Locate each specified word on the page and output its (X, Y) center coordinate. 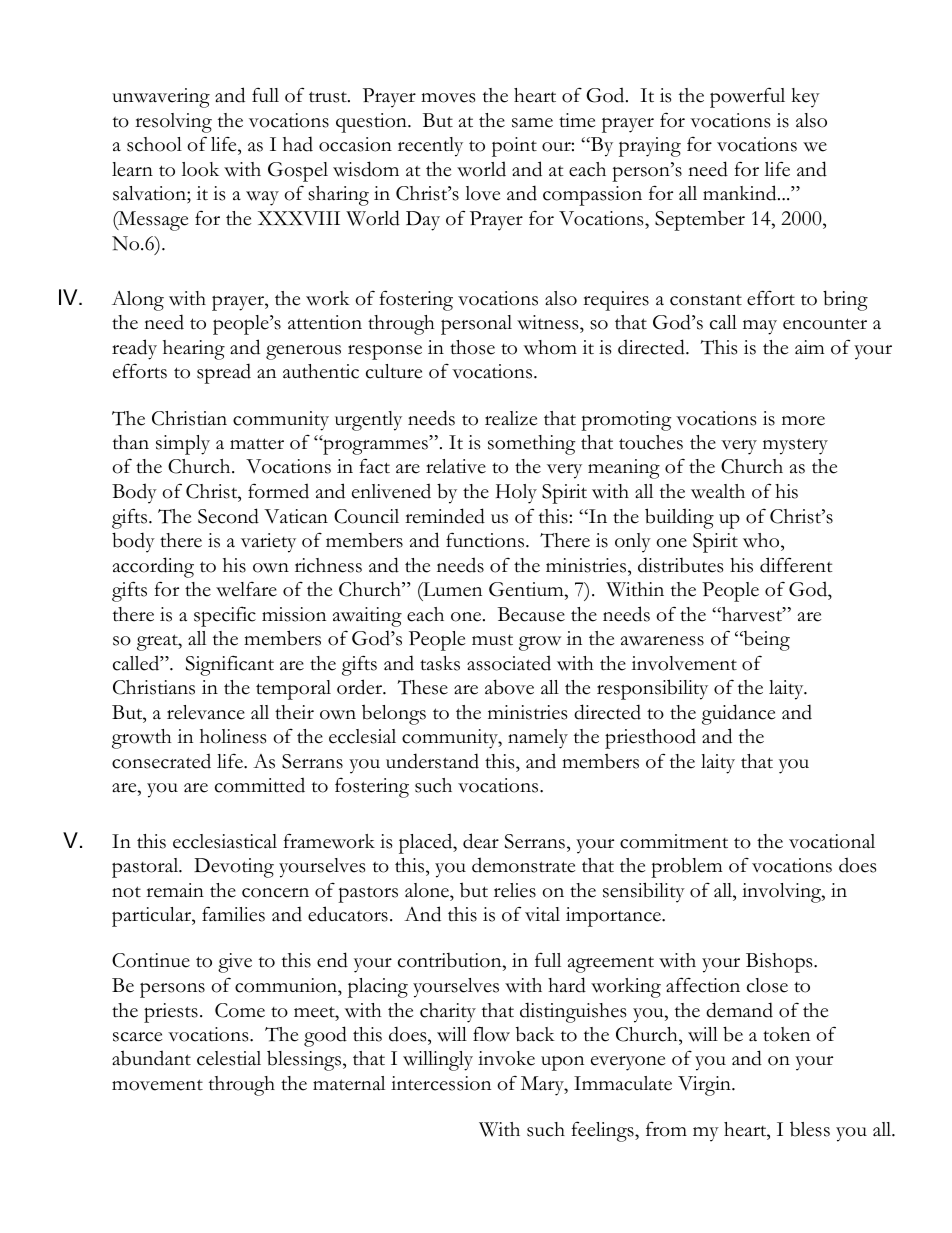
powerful (747, 97)
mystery (795, 446)
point (514, 147)
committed (260, 785)
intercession (441, 1083)
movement (157, 1085)
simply (183, 445)
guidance (738, 714)
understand (432, 761)
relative (456, 466)
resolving (173, 123)
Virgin (705, 1086)
